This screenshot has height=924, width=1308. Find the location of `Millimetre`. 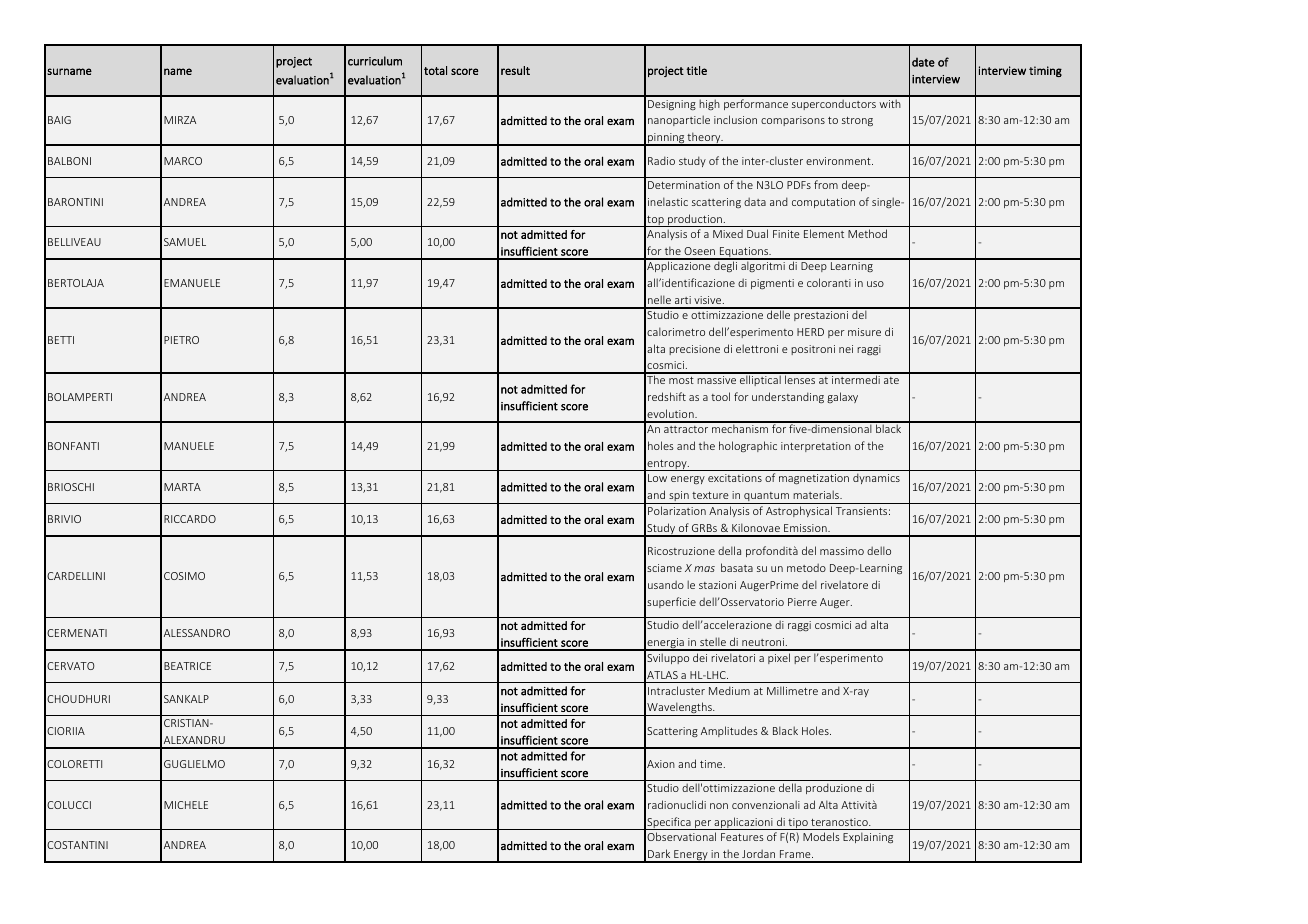

Millimetre is located at coordinates (792, 690).
